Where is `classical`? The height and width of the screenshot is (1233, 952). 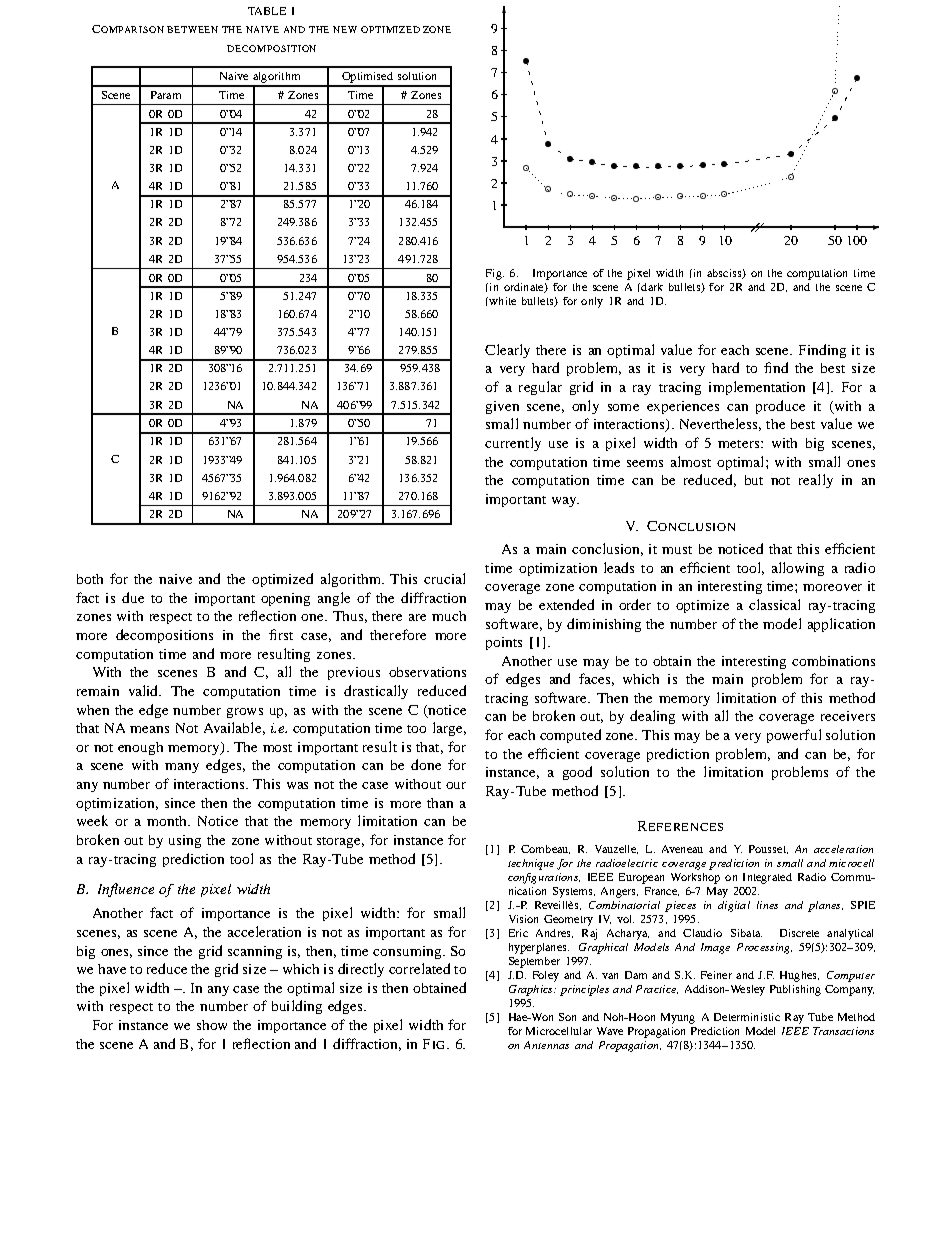
classical is located at coordinates (774, 604).
